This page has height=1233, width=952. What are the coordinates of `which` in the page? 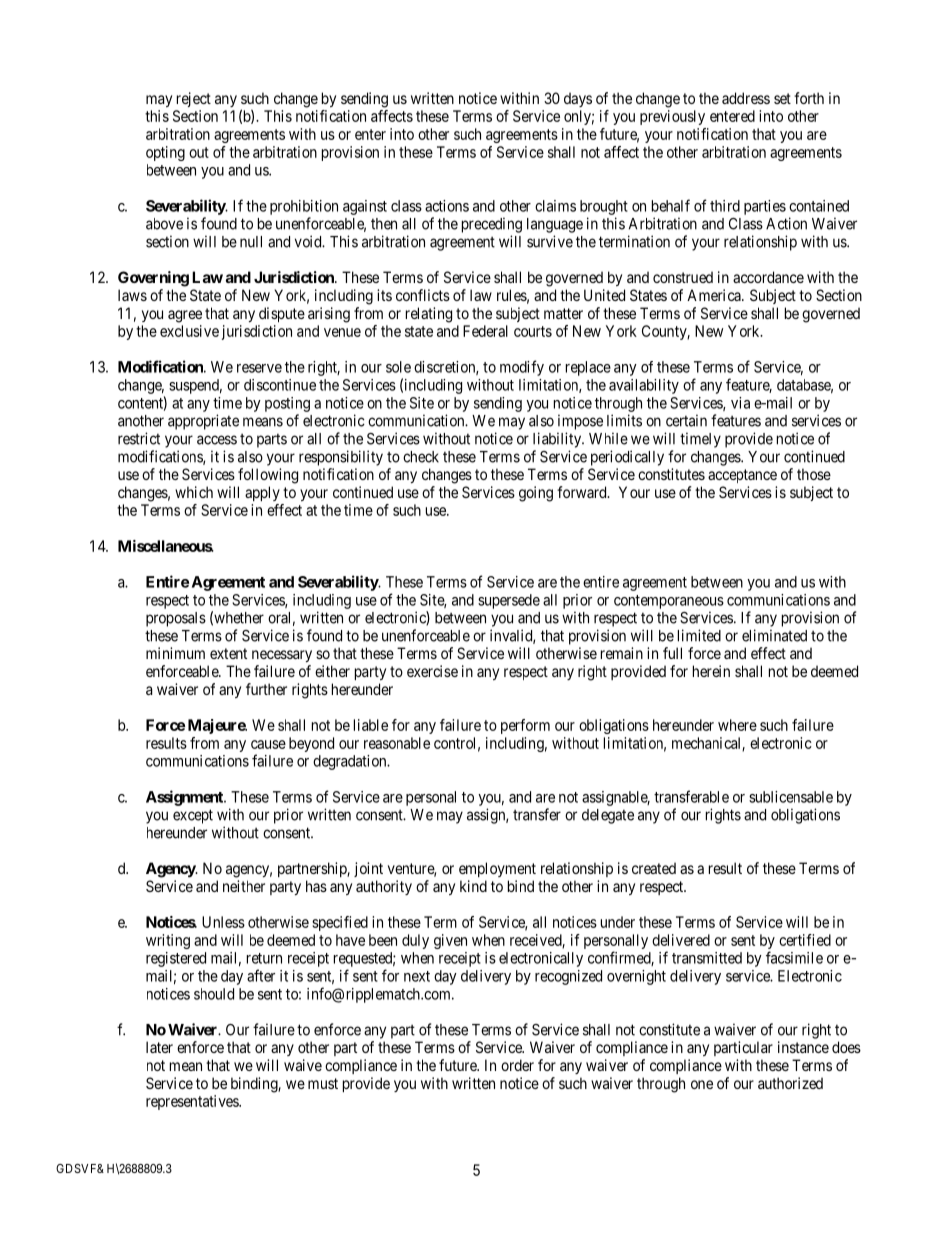 It's located at (194, 492).
